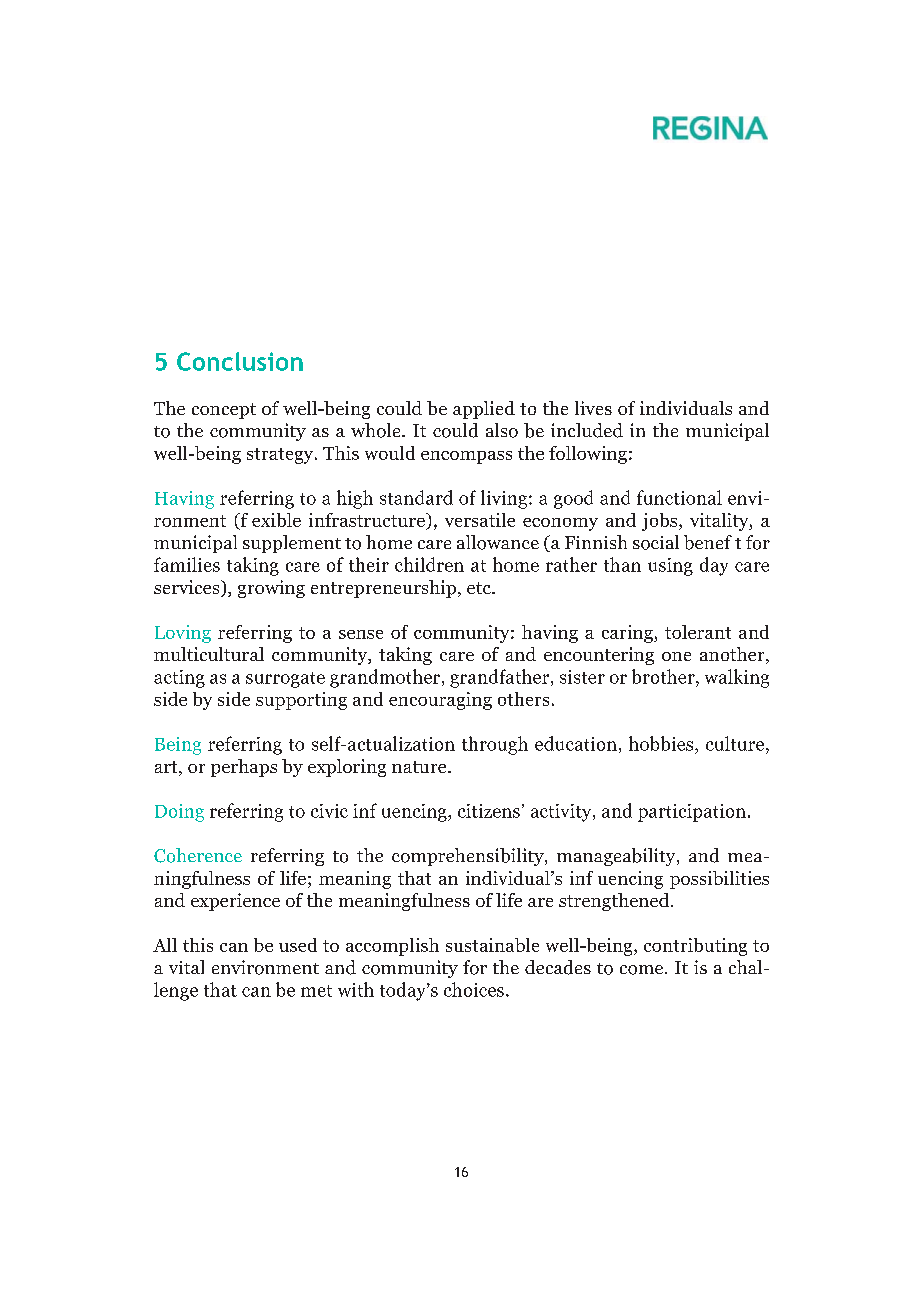  What do you see at coordinates (484, 410) in the screenshot?
I see `applied` at bounding box center [484, 410].
